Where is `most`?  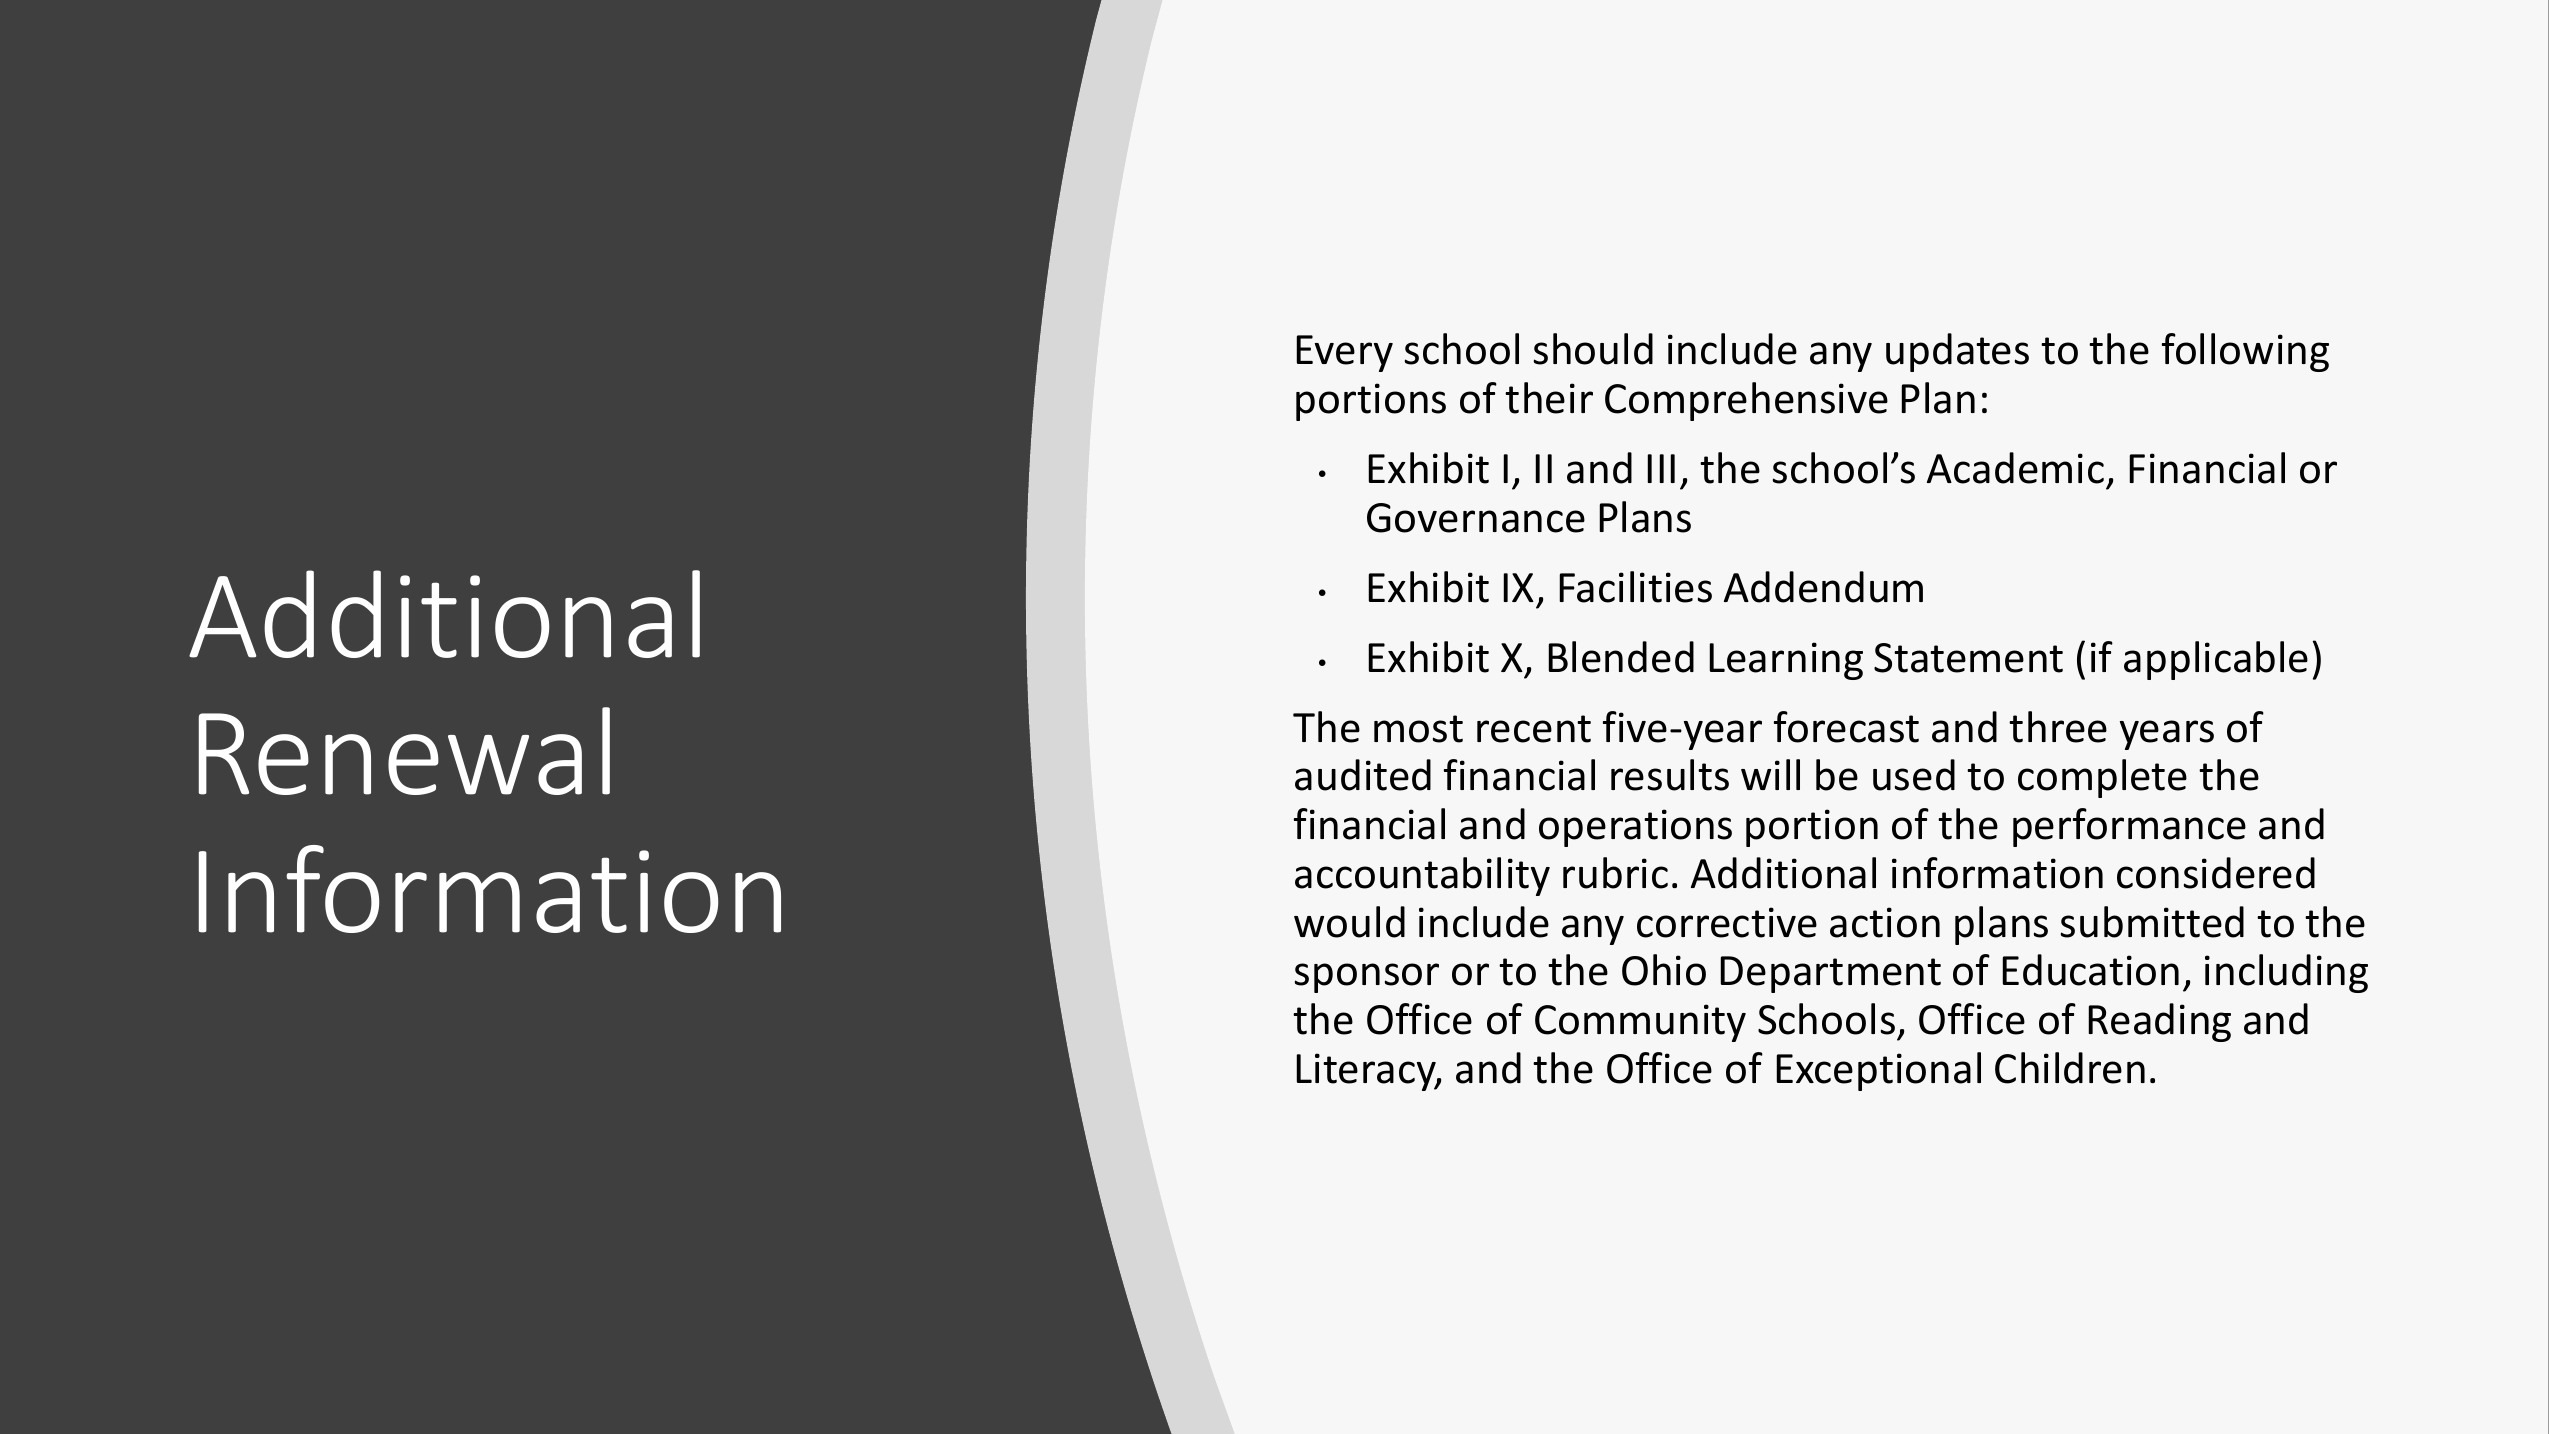
most is located at coordinates (1418, 729).
